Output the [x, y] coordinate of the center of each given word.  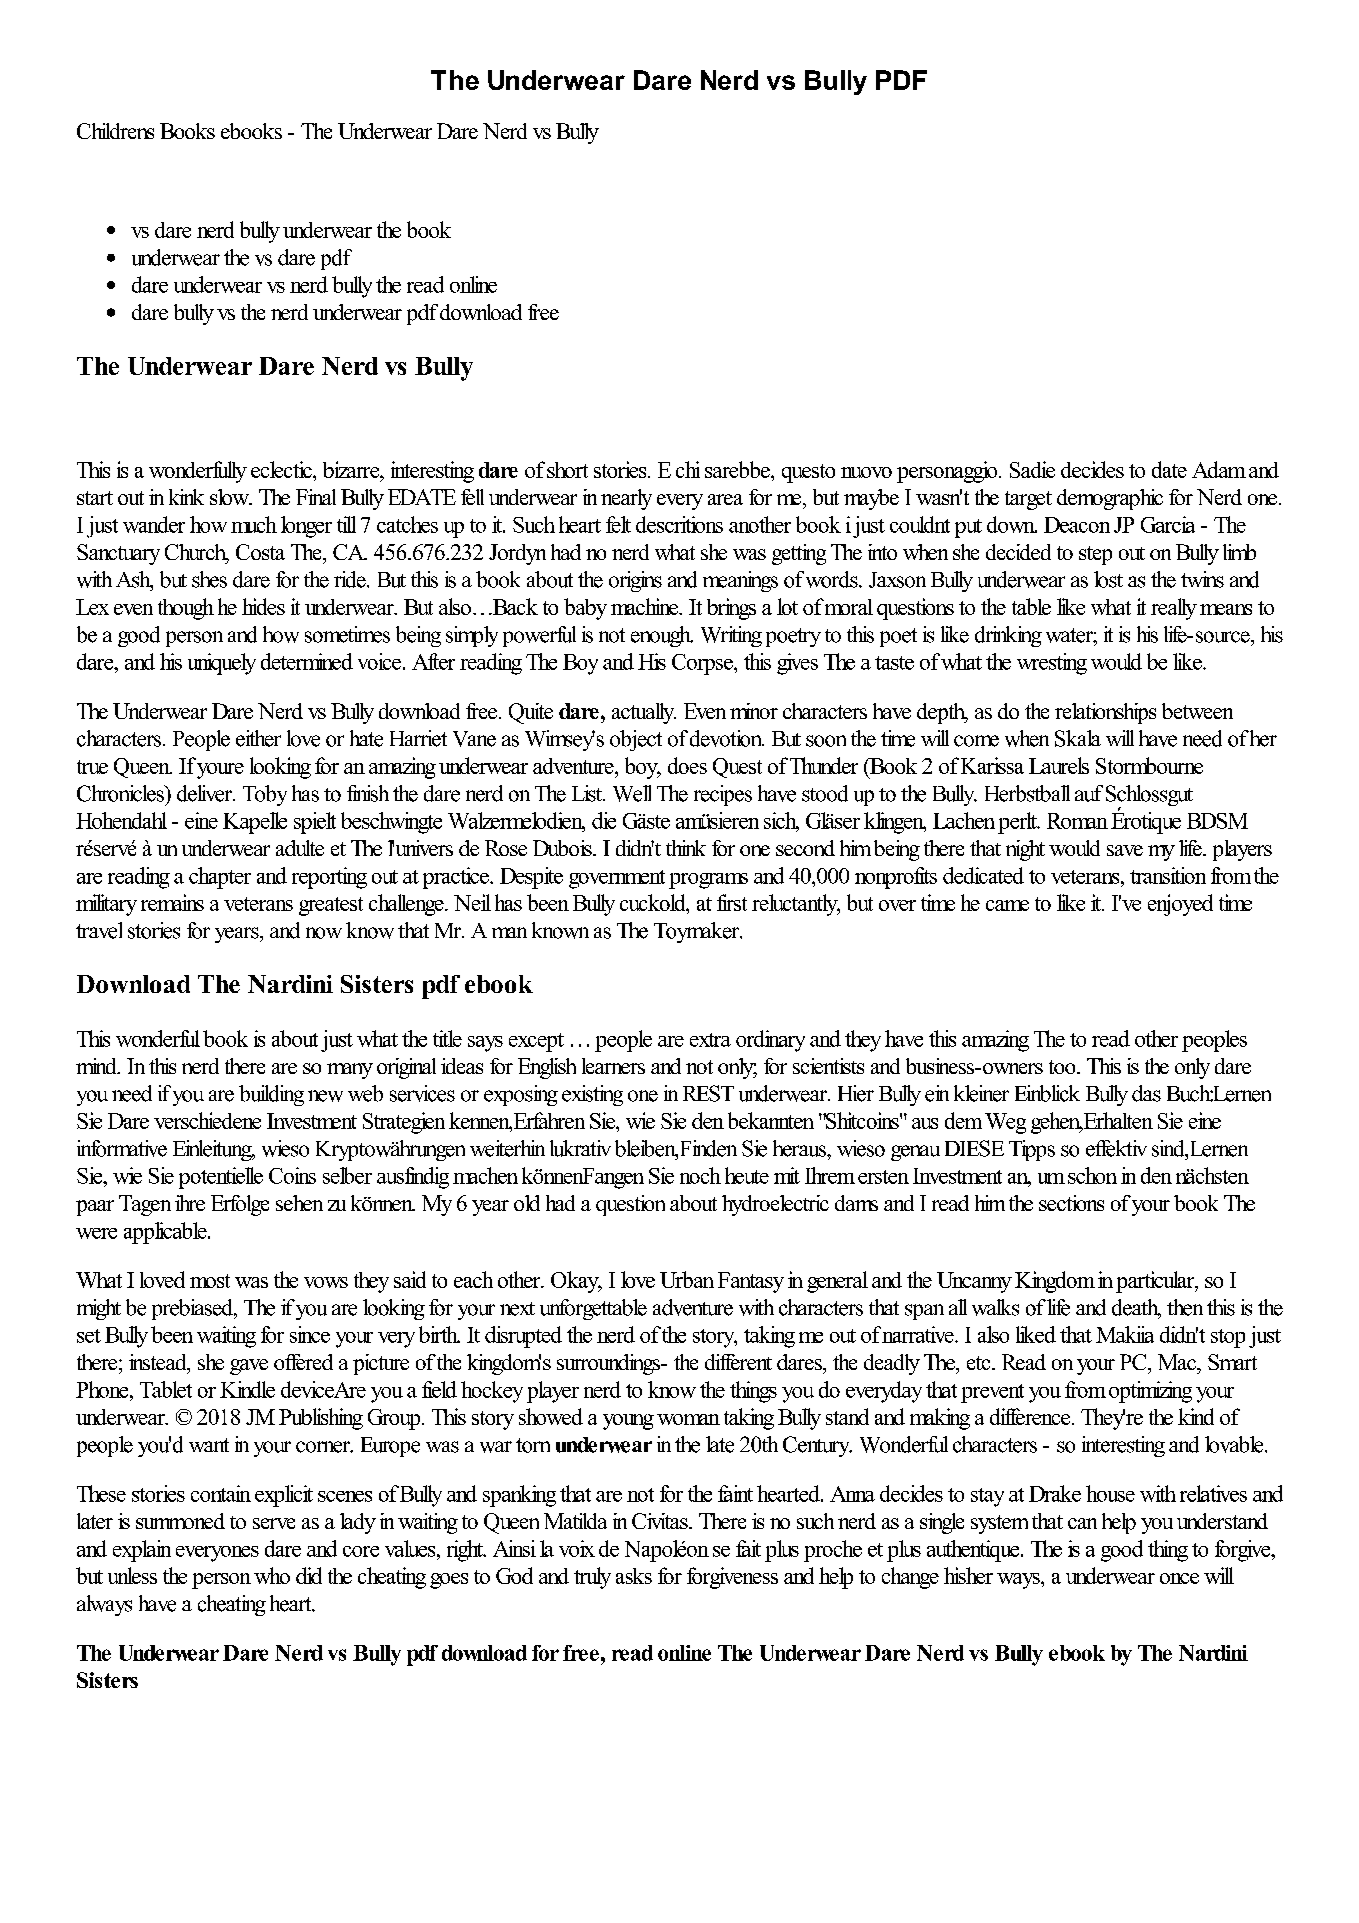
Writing [731, 636]
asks [634, 1576]
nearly [626, 499]
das [1146, 1093]
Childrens [115, 131]
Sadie [1032, 469]
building [271, 1095]
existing [592, 1095]
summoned [180, 1521]
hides [263, 606]
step [1095, 555]
